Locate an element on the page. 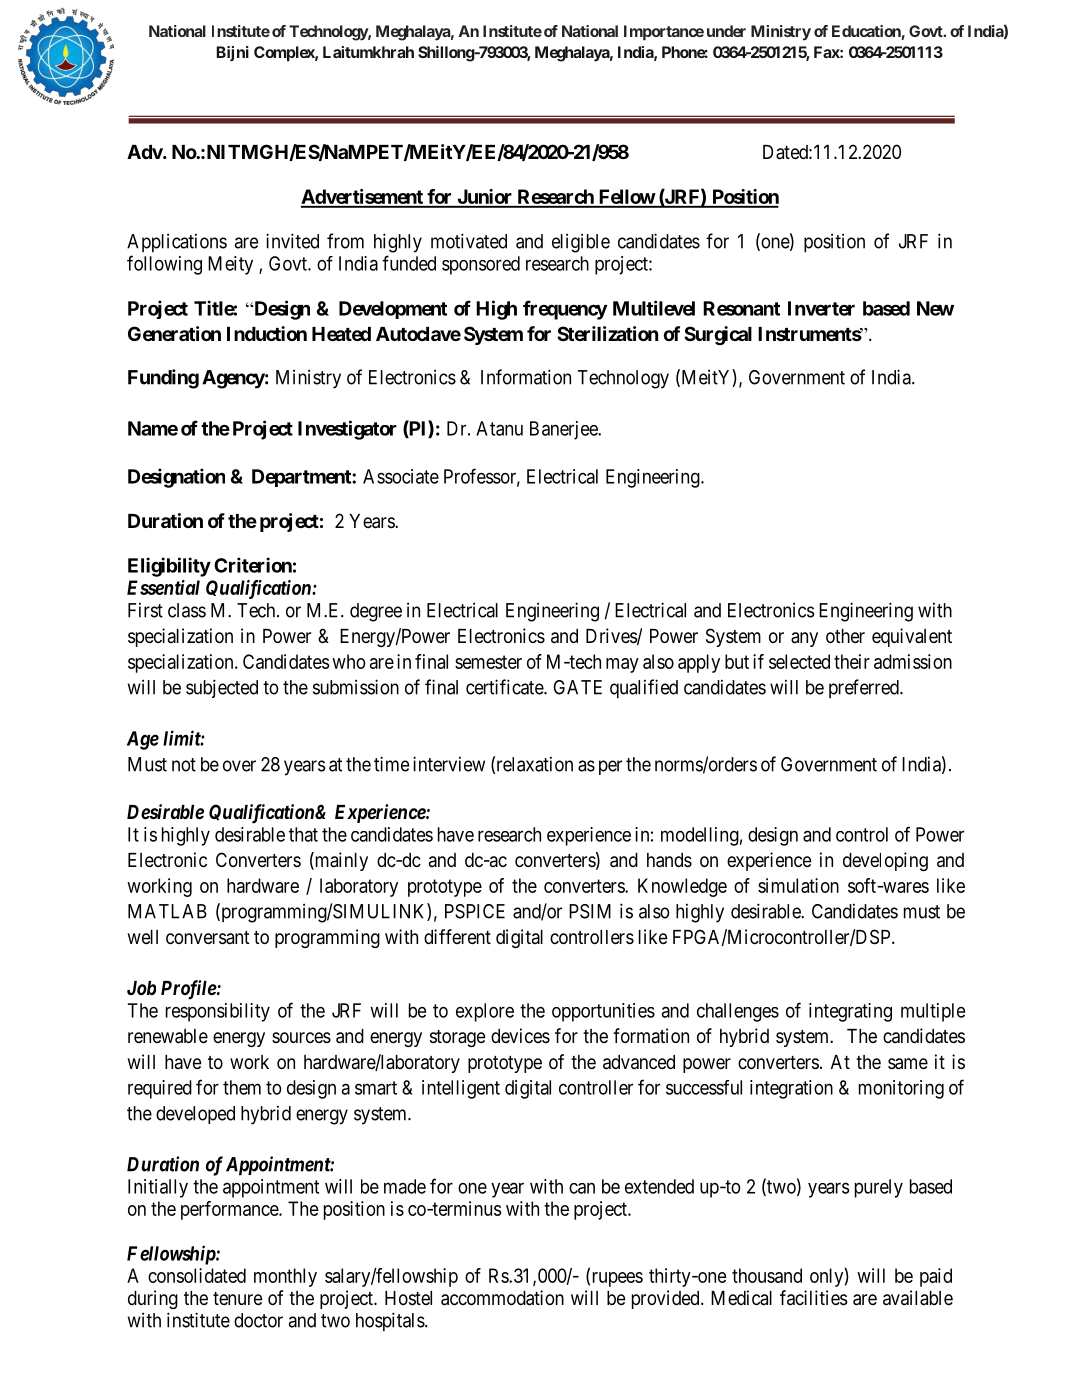 The width and height of the document is (1079, 1396). explore is located at coordinates (485, 1012).
